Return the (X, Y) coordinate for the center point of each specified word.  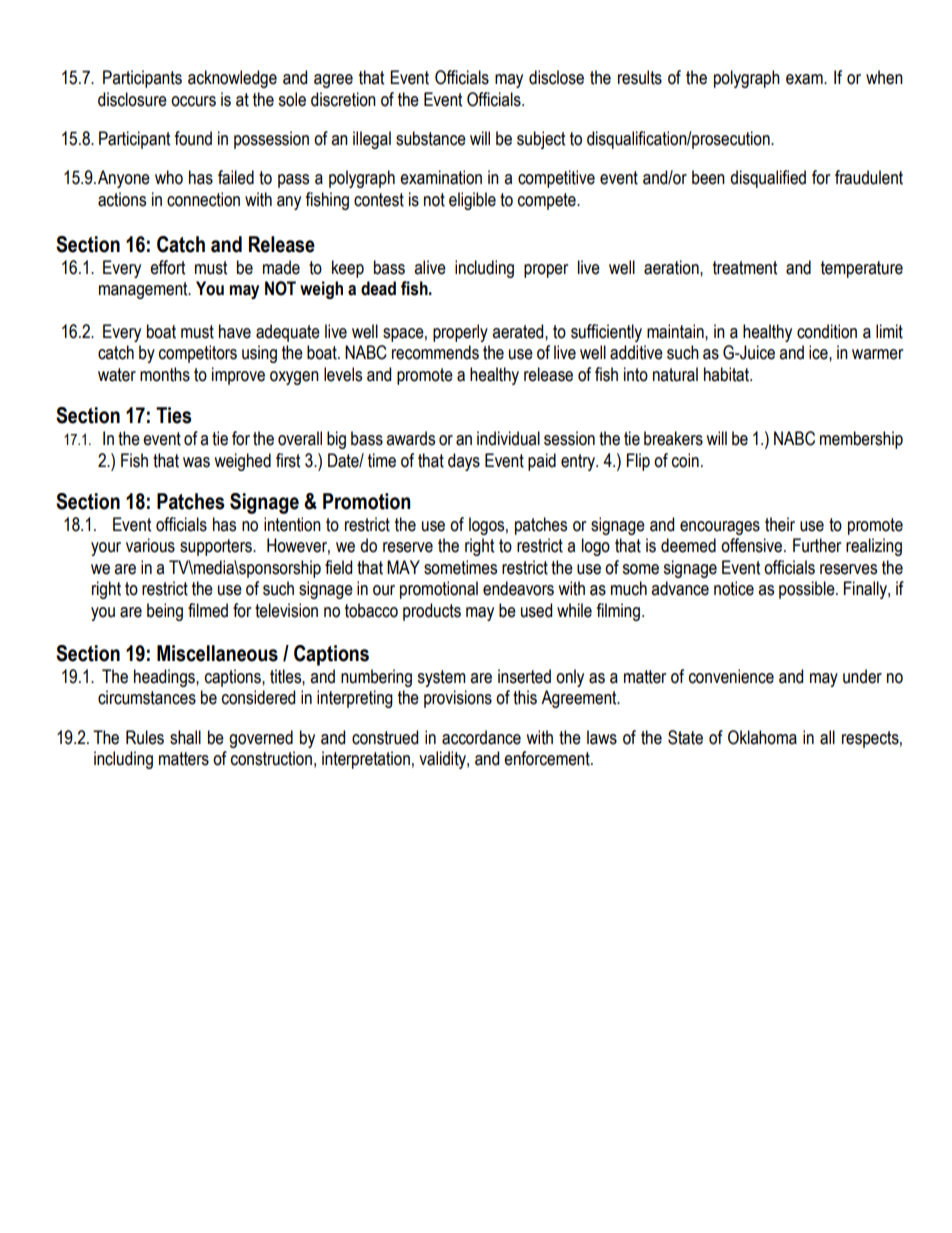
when (884, 77)
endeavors (518, 588)
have (235, 331)
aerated (519, 331)
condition (827, 331)
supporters (217, 547)
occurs (193, 101)
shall (185, 737)
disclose (556, 77)
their (780, 524)
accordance (481, 737)
